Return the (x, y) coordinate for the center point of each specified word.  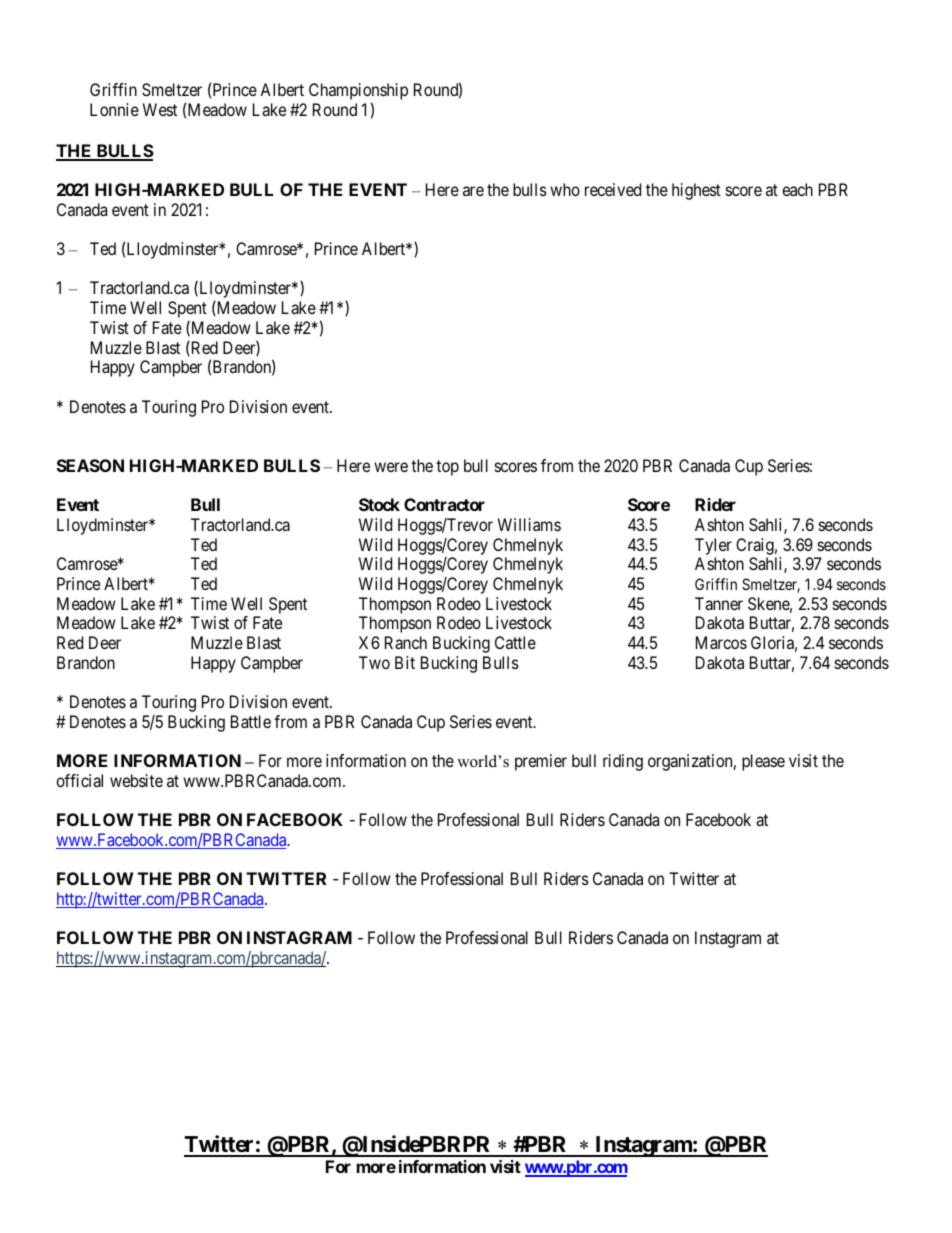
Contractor (444, 504)
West (160, 109)
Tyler (713, 546)
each (797, 189)
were (391, 467)
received (613, 189)
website (136, 780)
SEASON (90, 465)
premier (541, 762)
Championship (358, 93)
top (447, 468)
